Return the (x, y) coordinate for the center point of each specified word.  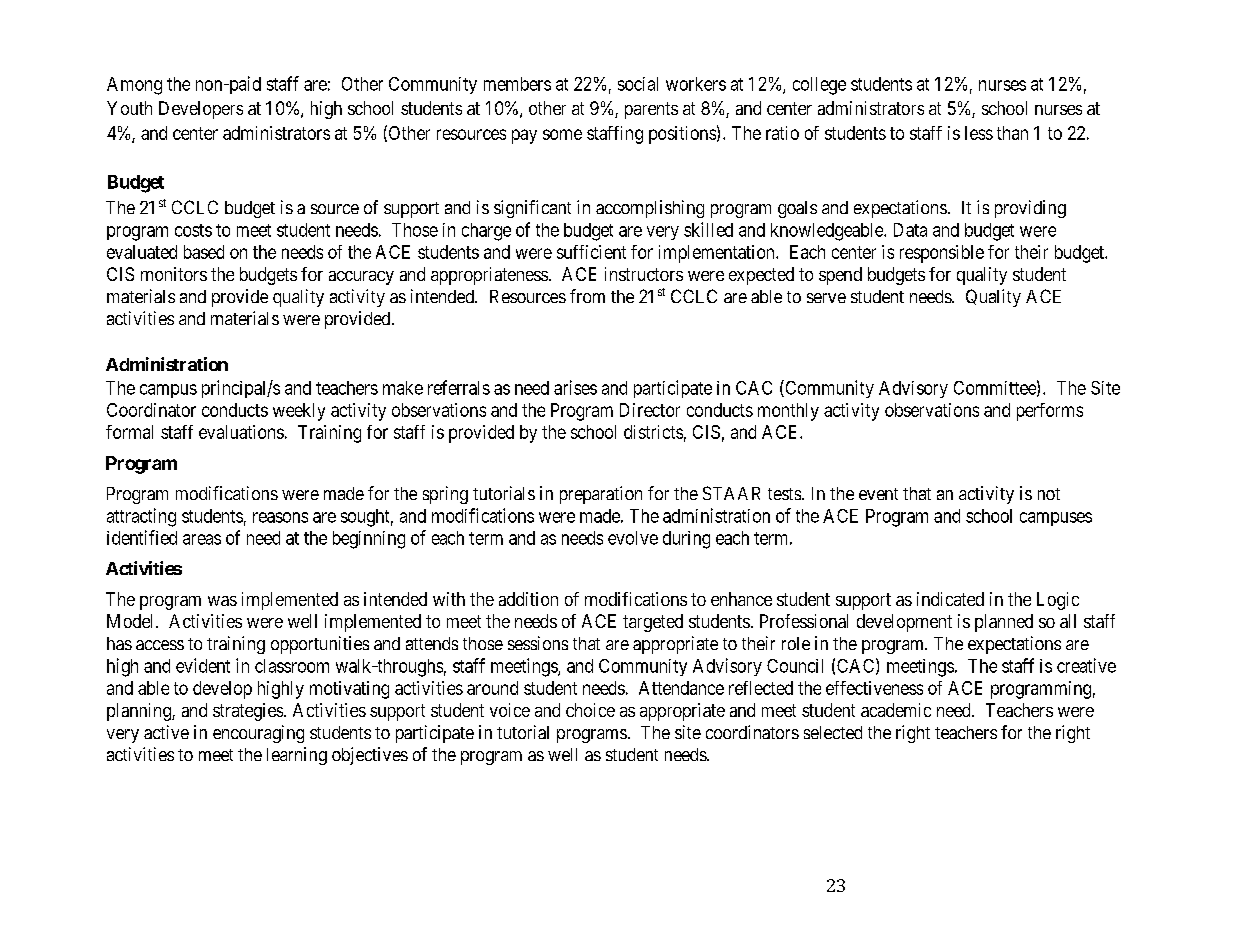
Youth (129, 108)
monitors (174, 274)
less (979, 133)
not (1049, 494)
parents (651, 110)
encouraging (258, 734)
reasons (280, 517)
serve (826, 298)
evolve (633, 538)
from (587, 296)
